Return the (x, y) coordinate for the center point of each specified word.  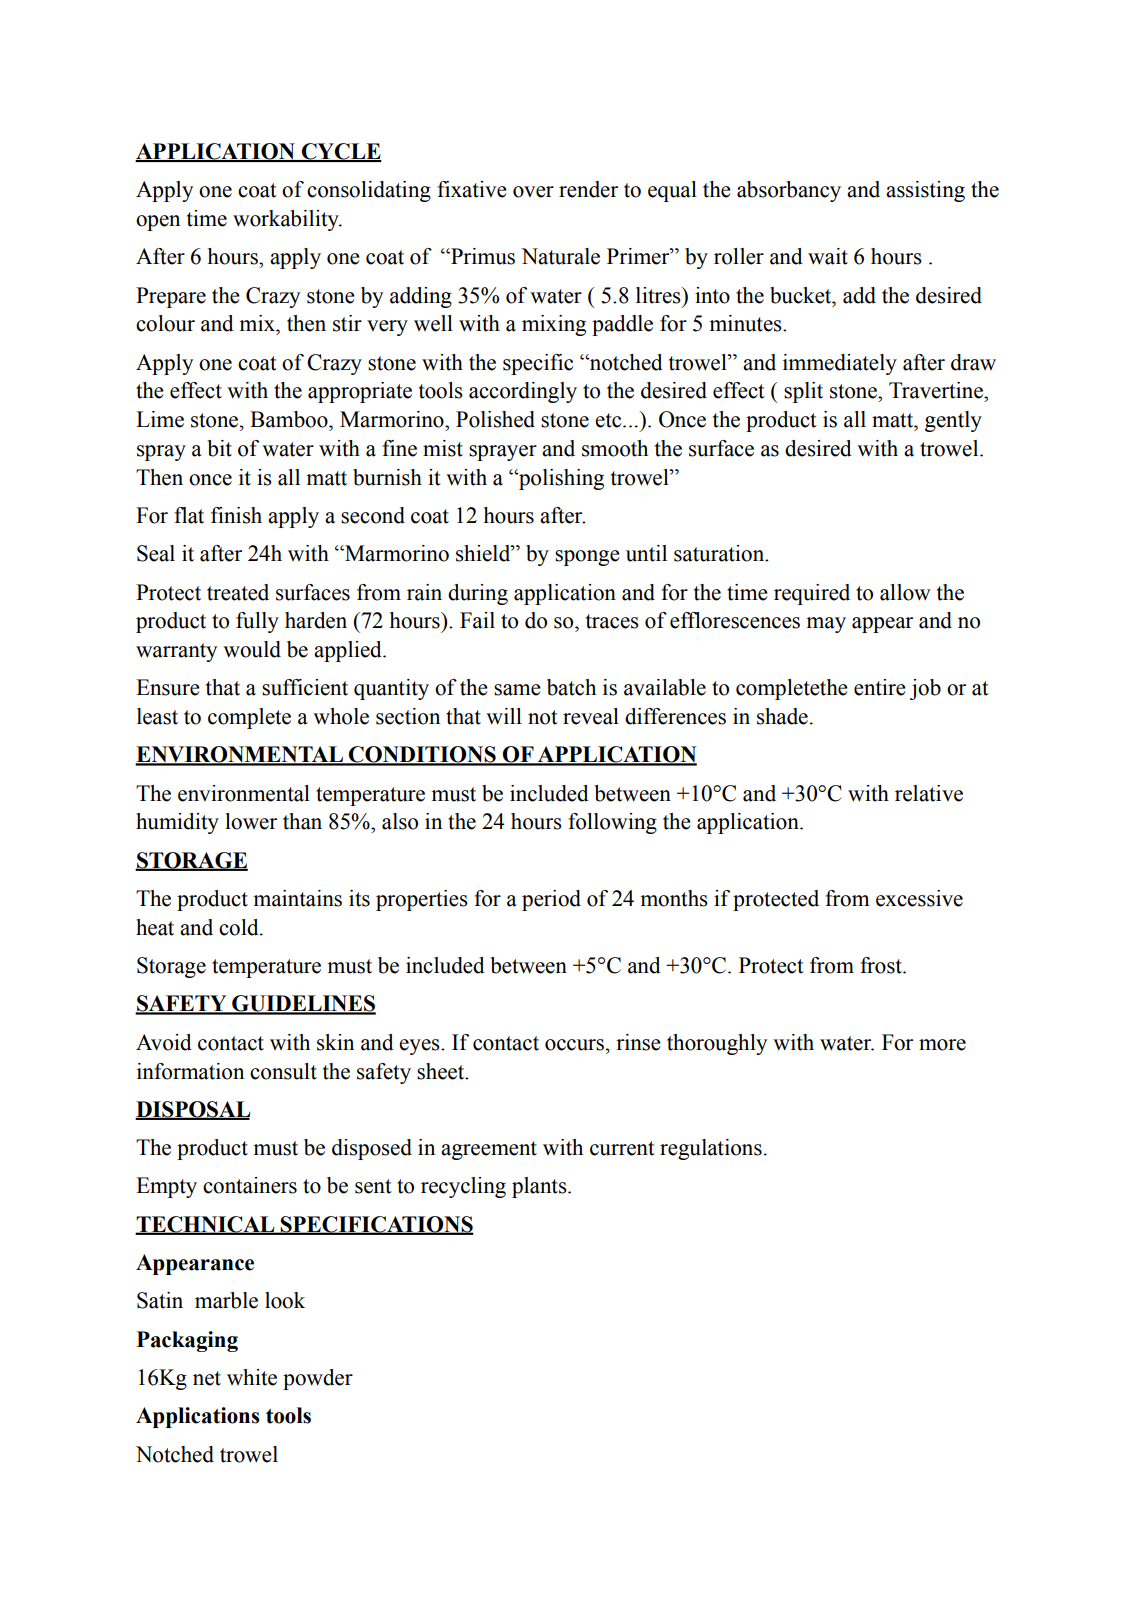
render (588, 189)
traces (612, 621)
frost (882, 965)
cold (240, 927)
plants (540, 1187)
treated (238, 592)
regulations (711, 1149)
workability (287, 220)
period (551, 900)
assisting (925, 191)
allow (905, 592)
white (252, 1377)
